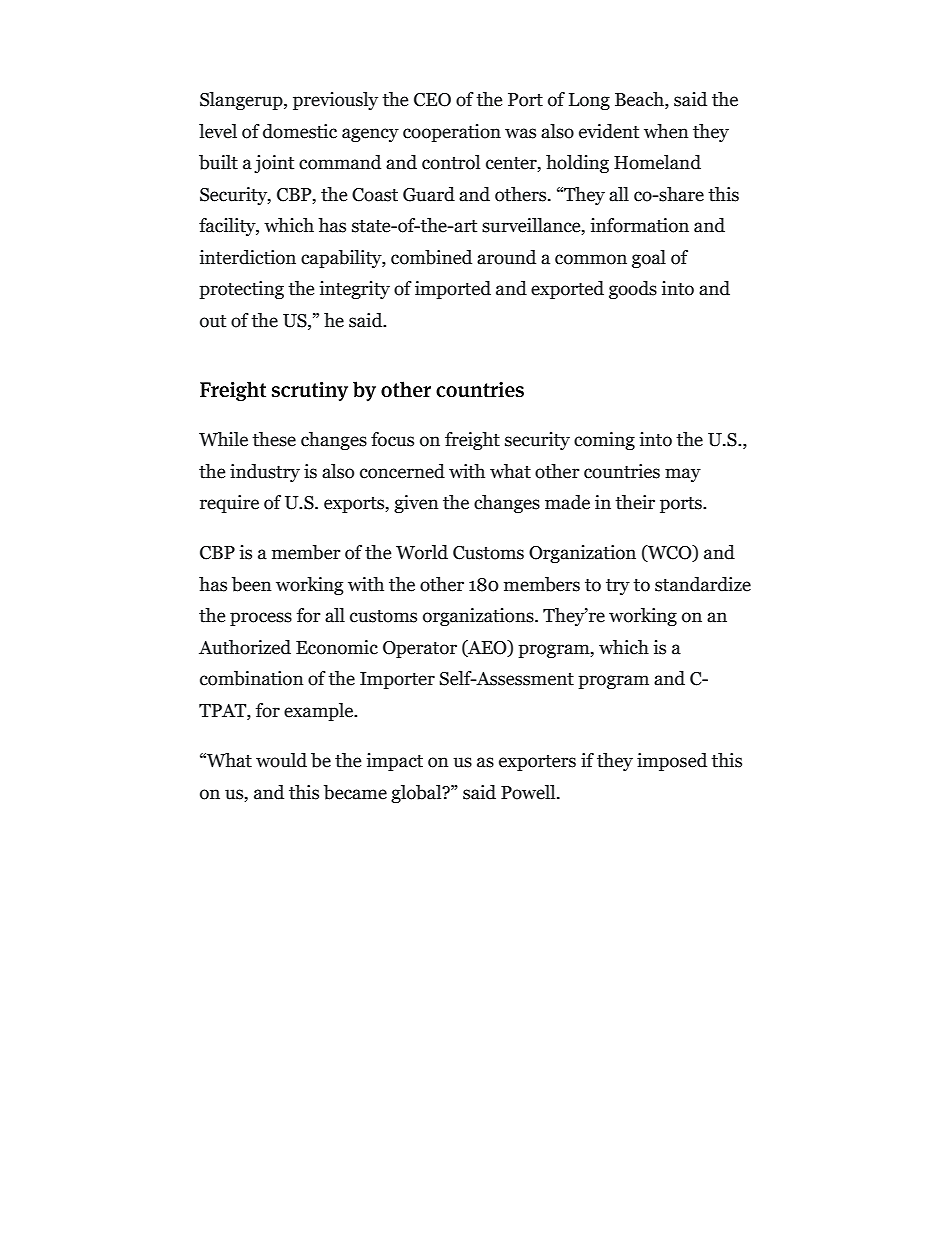  What do you see at coordinates (274, 439) in the image?
I see `these` at bounding box center [274, 439].
